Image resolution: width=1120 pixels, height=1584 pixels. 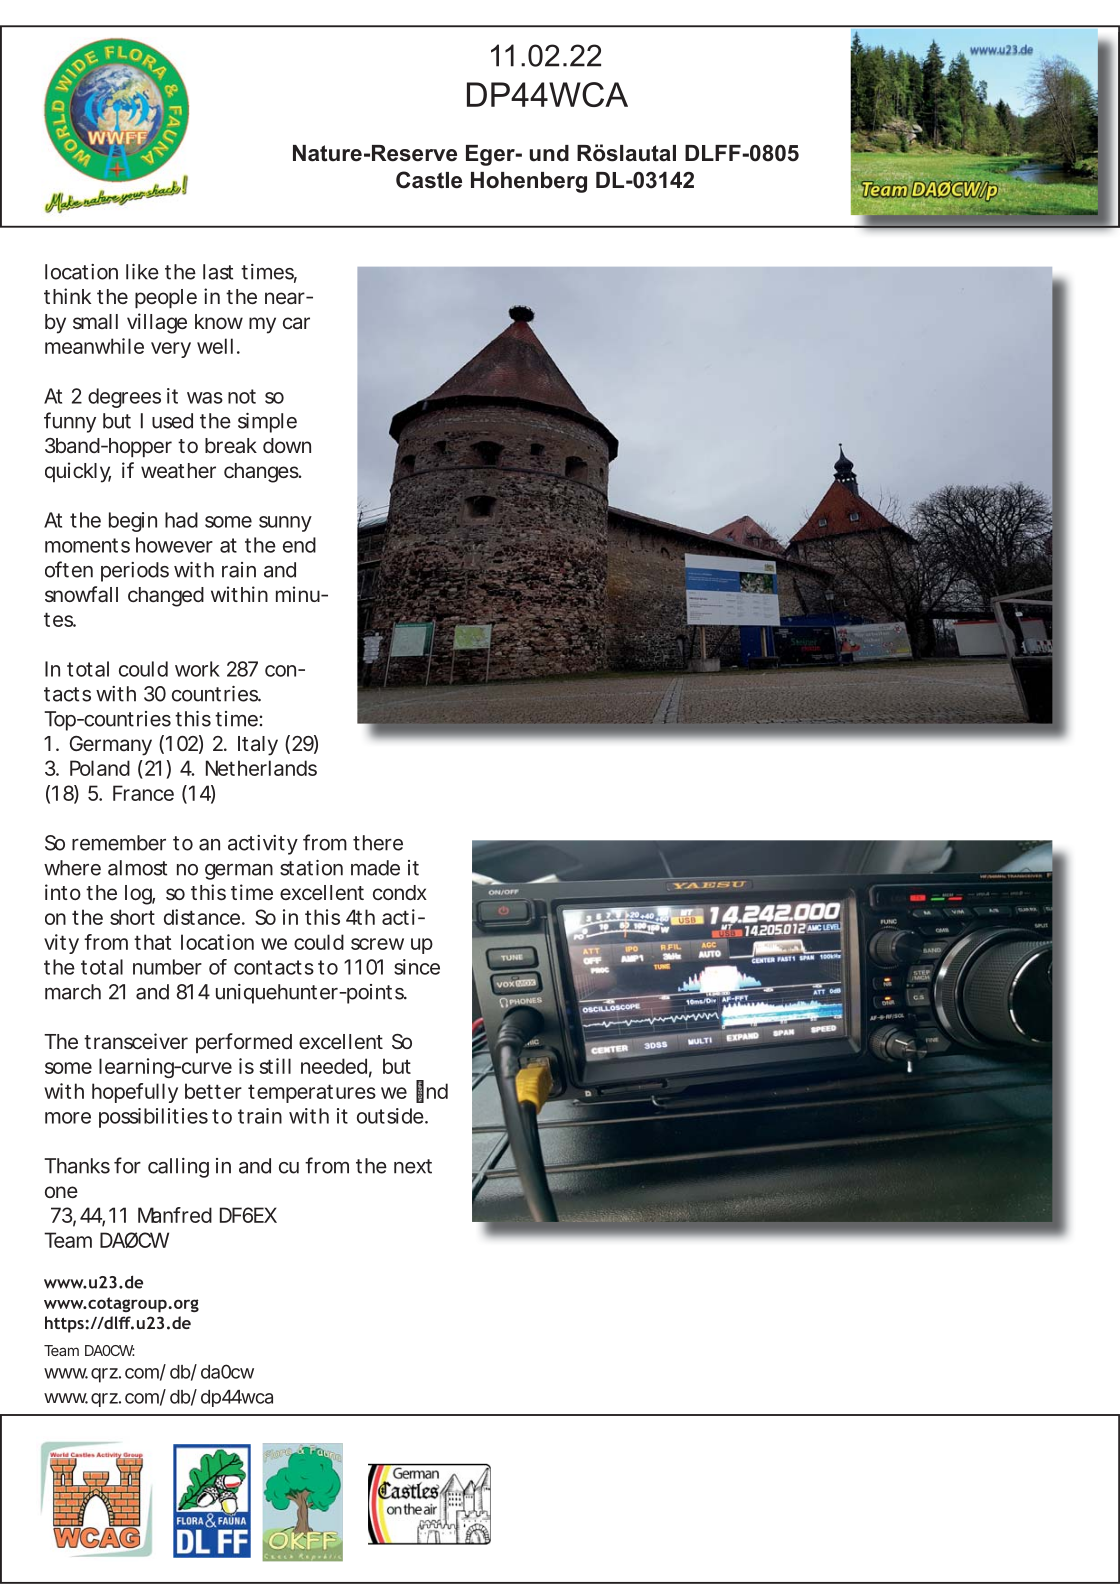 I want to click on calling, so click(x=178, y=1168).
